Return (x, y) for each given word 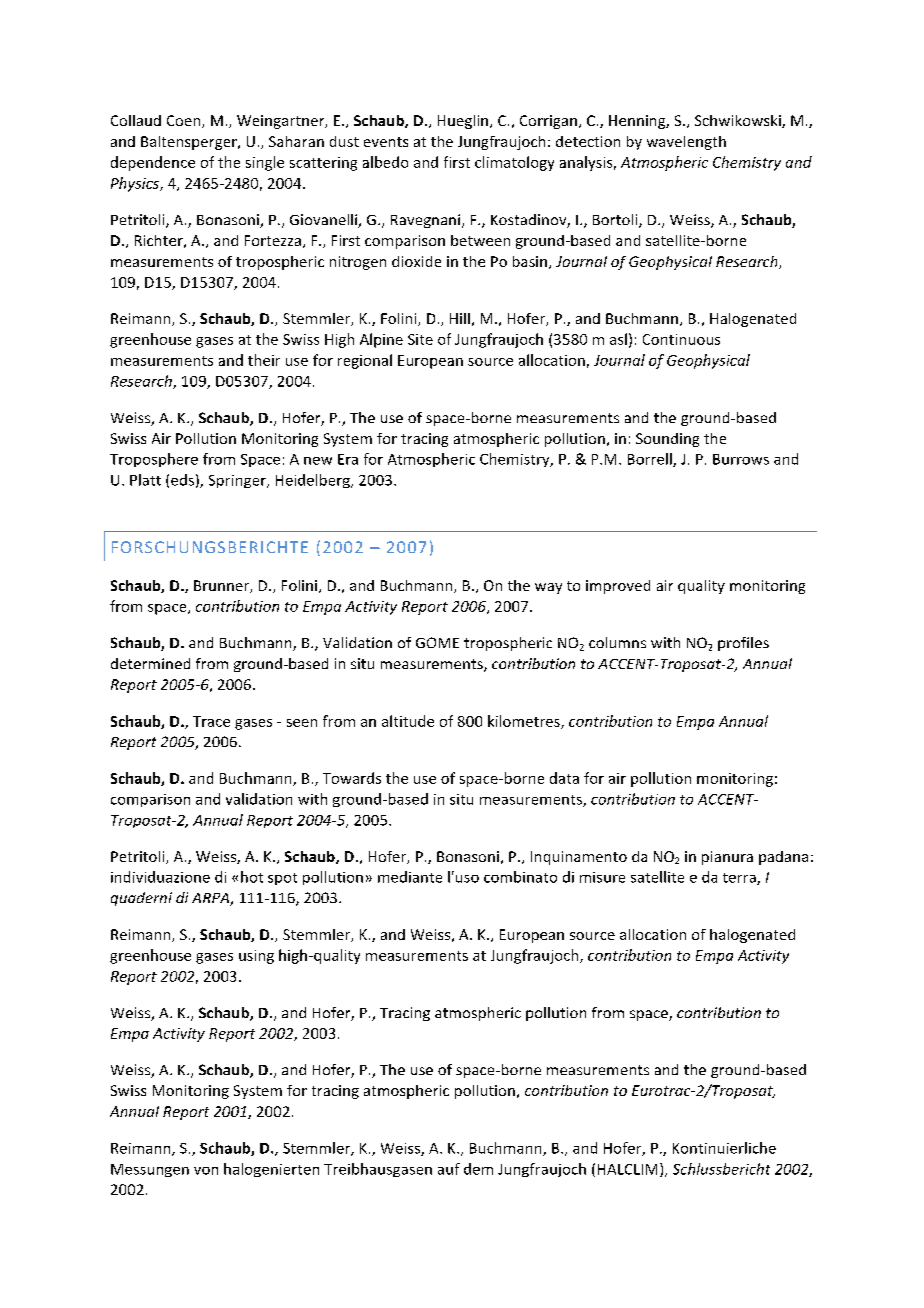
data (564, 778)
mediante (410, 877)
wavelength (686, 143)
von (206, 1171)
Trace (211, 721)
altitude (408, 721)
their (264, 360)
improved (618, 587)
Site (420, 339)
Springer (238, 481)
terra (740, 879)
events (386, 142)
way (548, 588)
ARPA (211, 899)
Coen (185, 121)
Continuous (681, 339)
